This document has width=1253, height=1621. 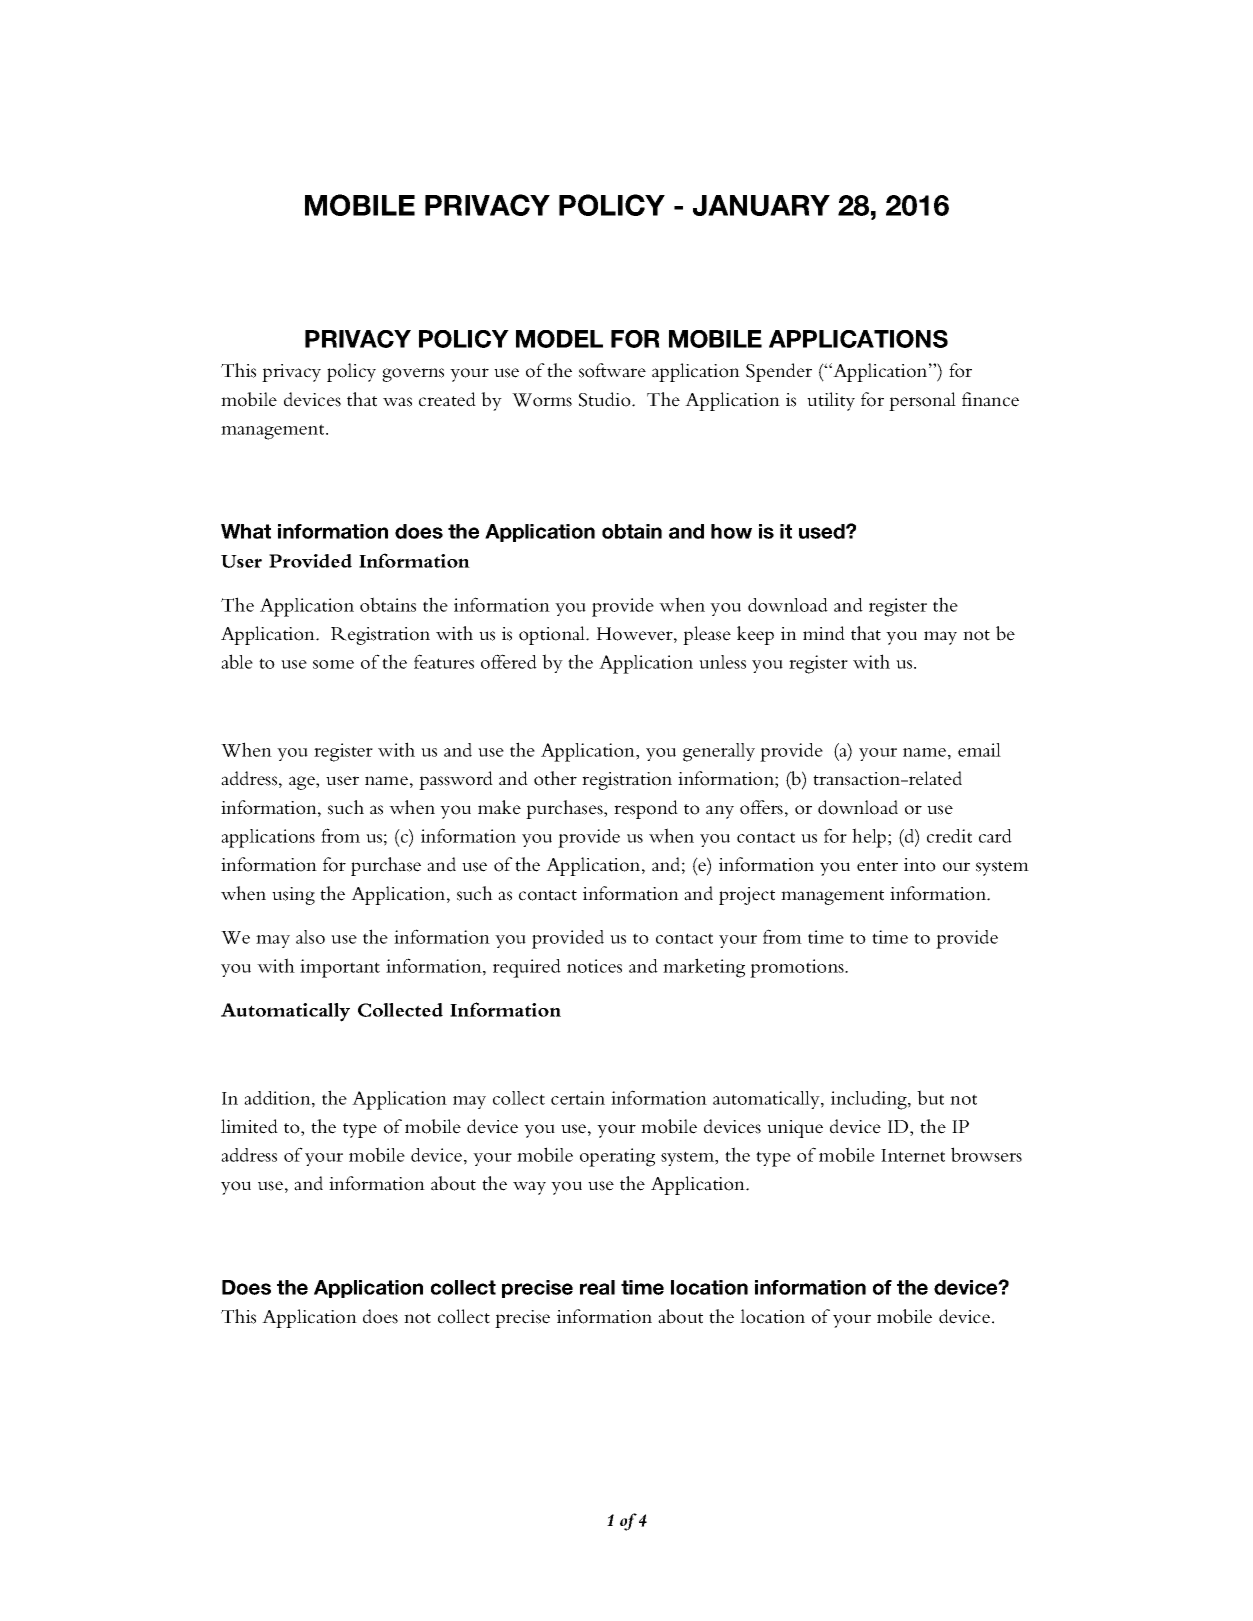 I want to click on personal, so click(x=922, y=401).
